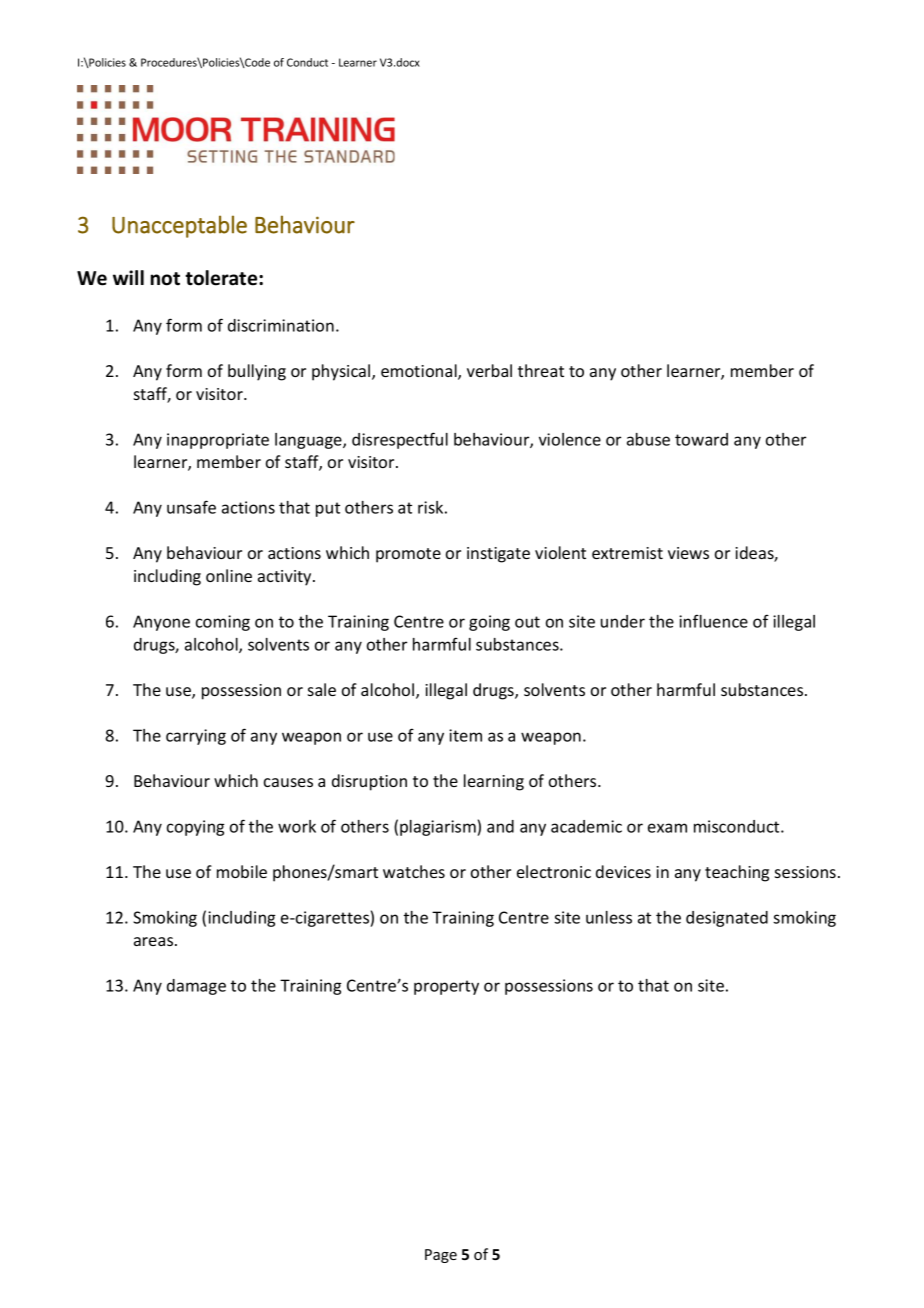 The height and width of the screenshot is (1308, 924). Describe the element at coordinates (667, 828) in the screenshot. I see `exam` at that location.
